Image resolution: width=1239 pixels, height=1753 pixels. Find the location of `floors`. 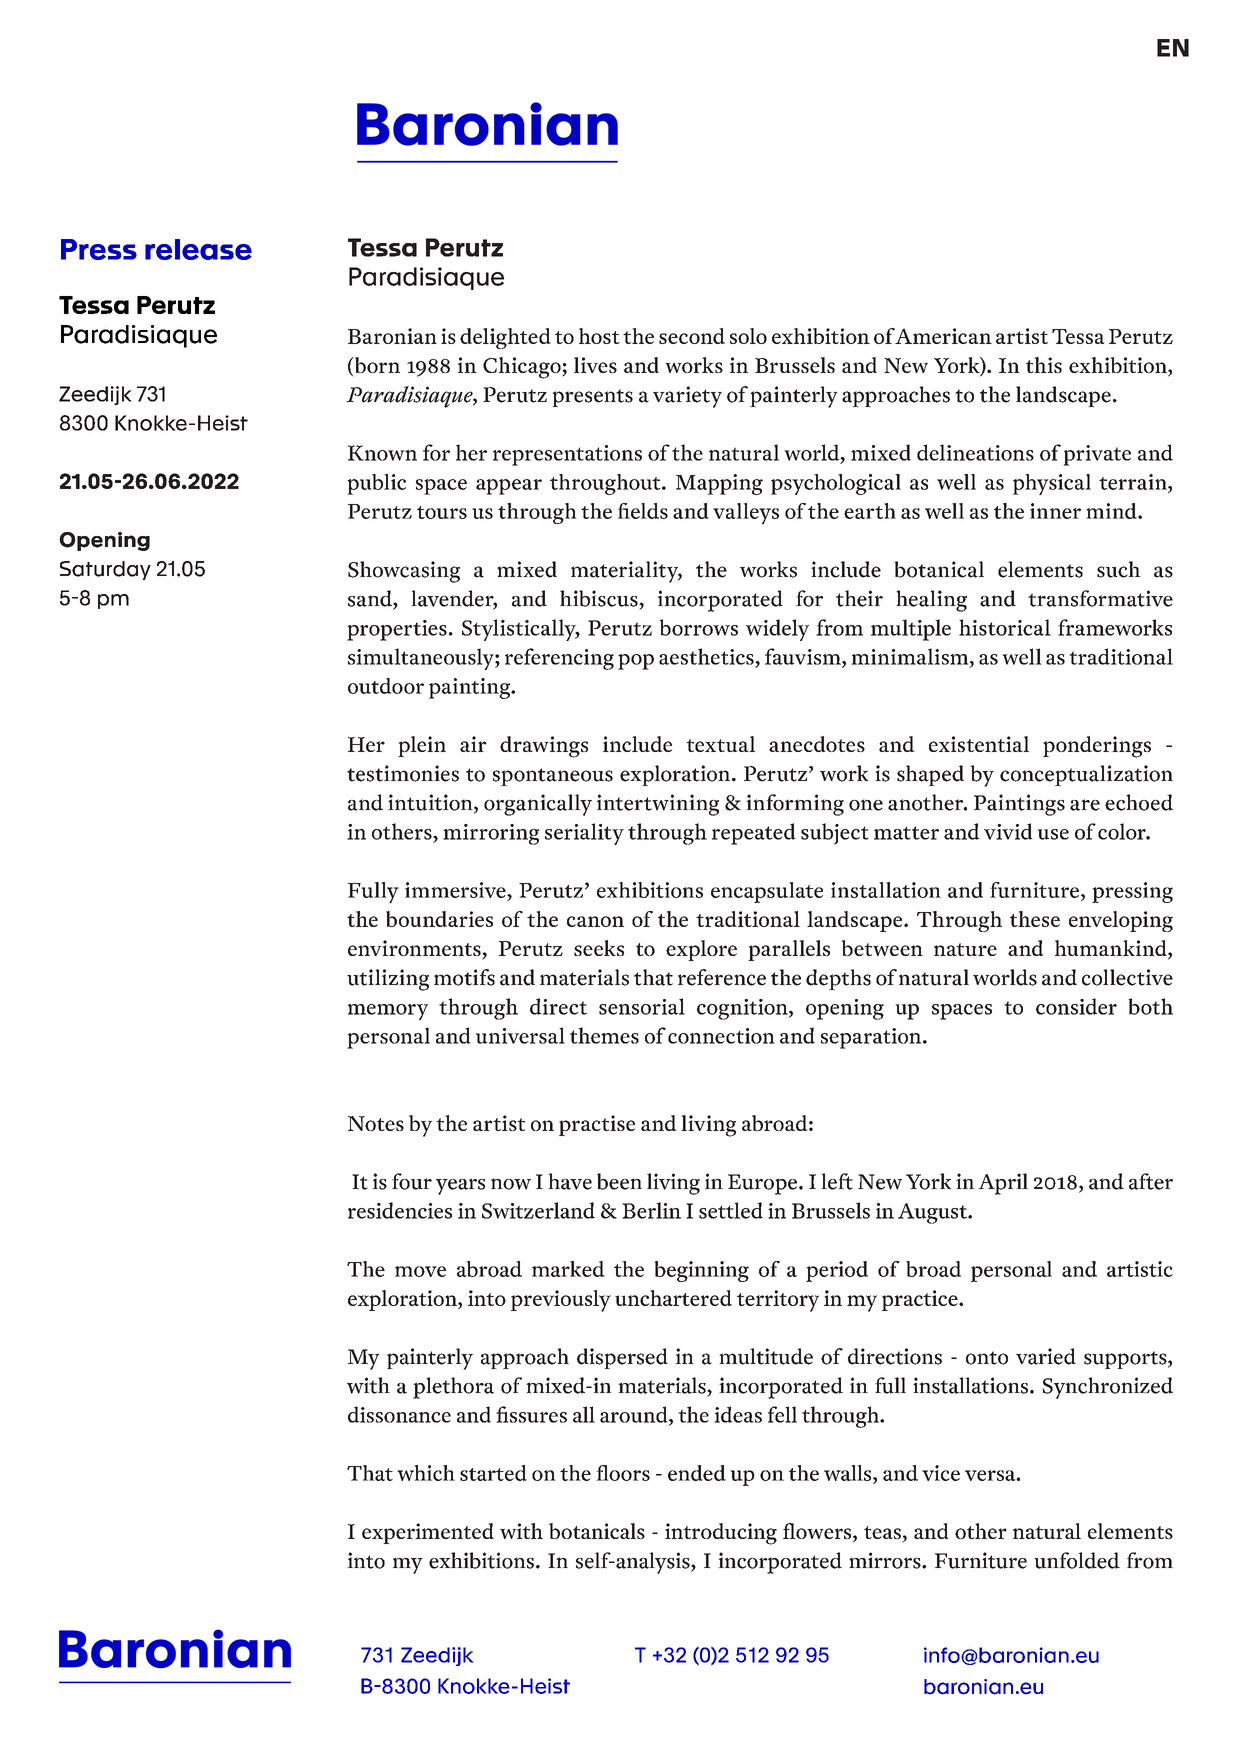

floors is located at coordinates (623, 1473).
